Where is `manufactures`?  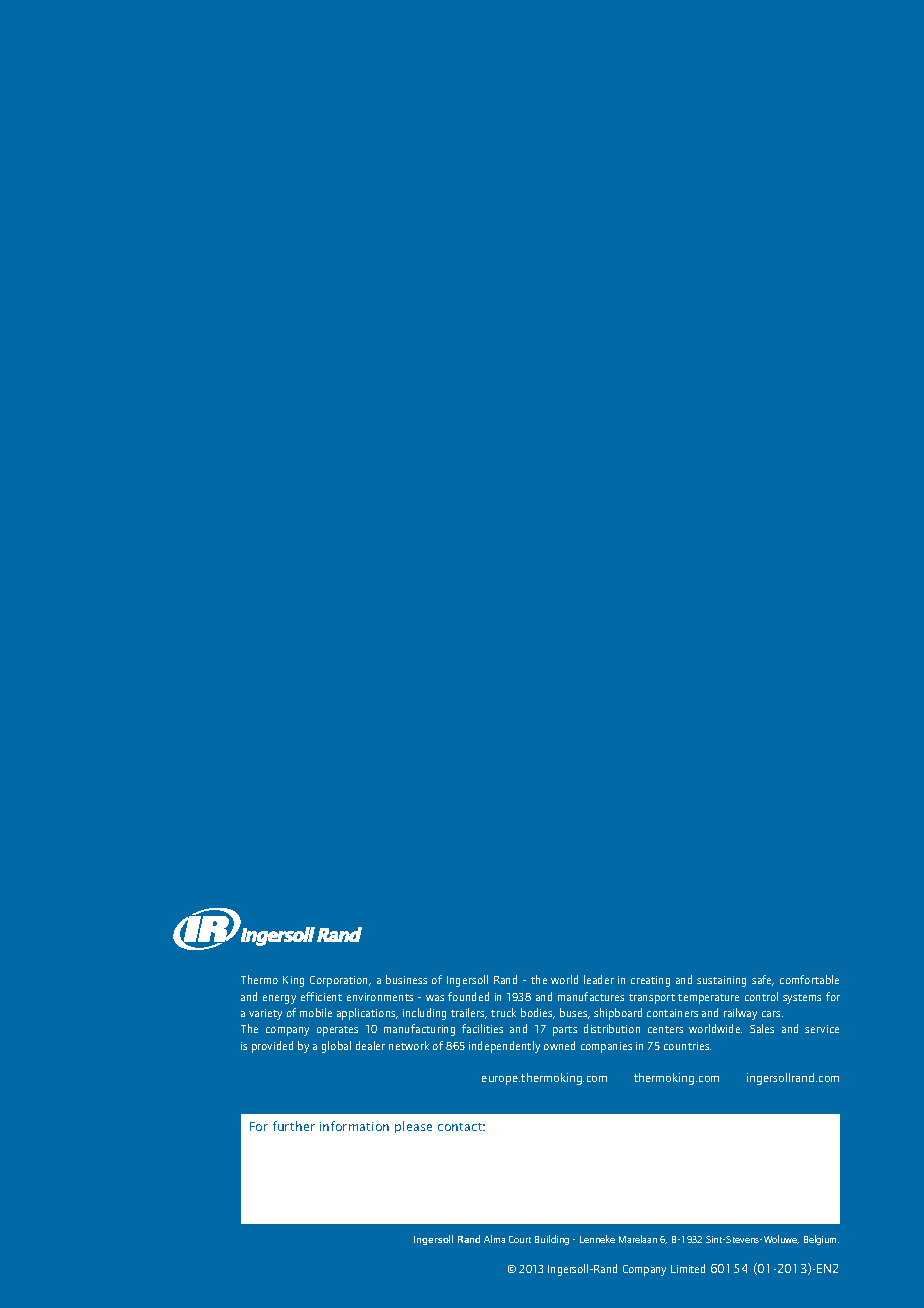
manufactures is located at coordinates (591, 996).
